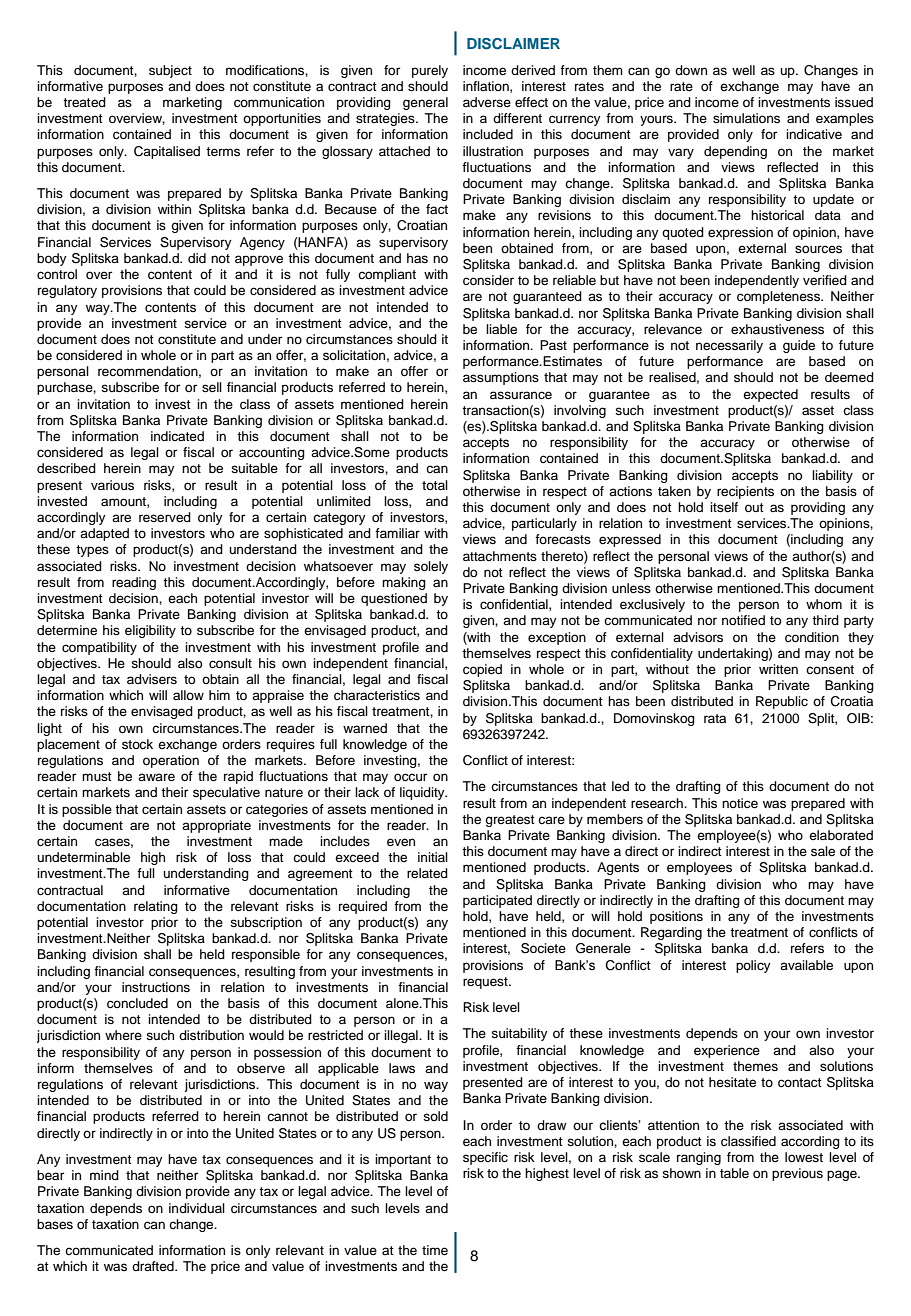 The width and height of the screenshot is (911, 1316). What do you see at coordinates (152, 679) in the screenshot?
I see `advisers` at bounding box center [152, 679].
